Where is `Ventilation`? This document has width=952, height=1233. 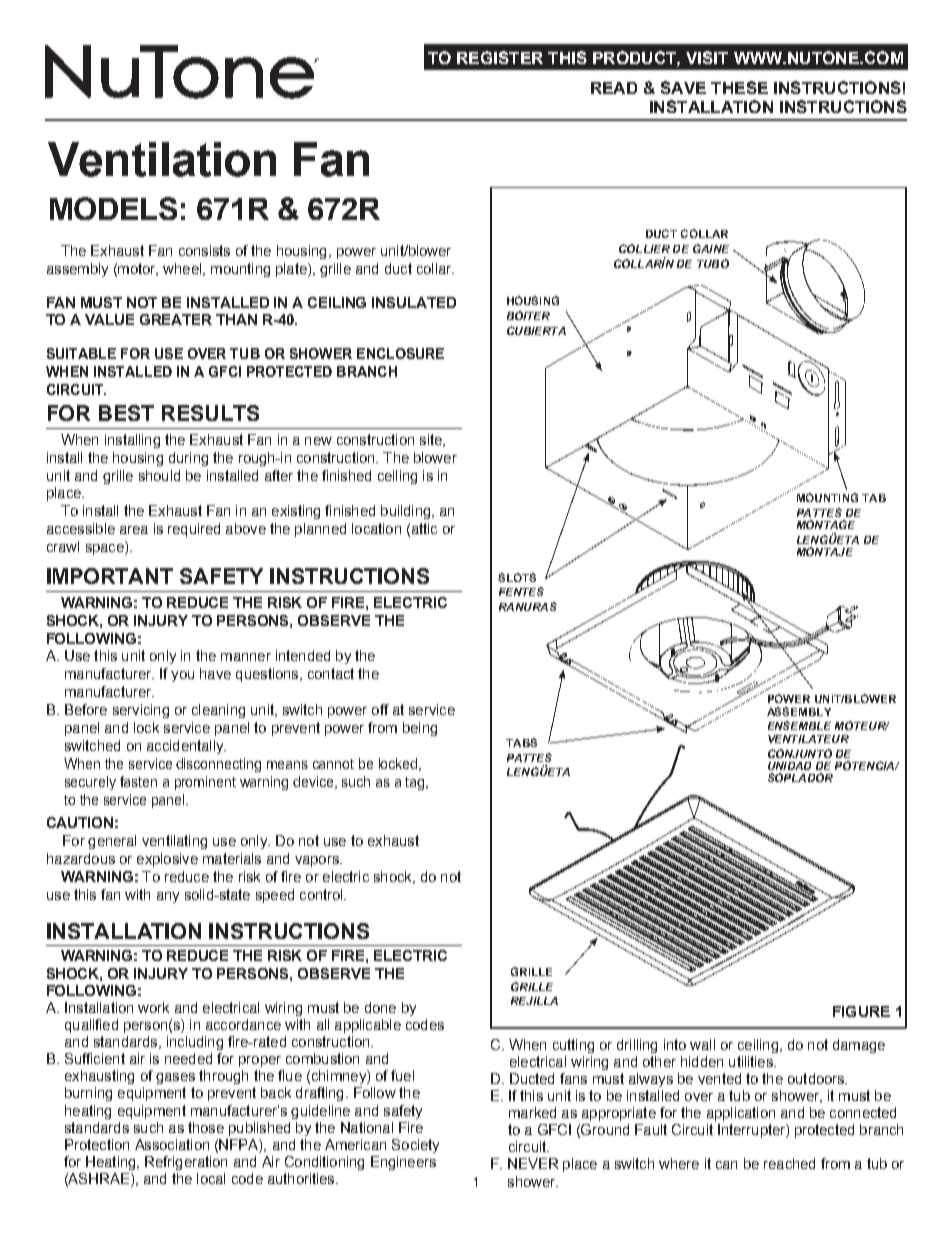
Ventilation is located at coordinates (162, 159).
